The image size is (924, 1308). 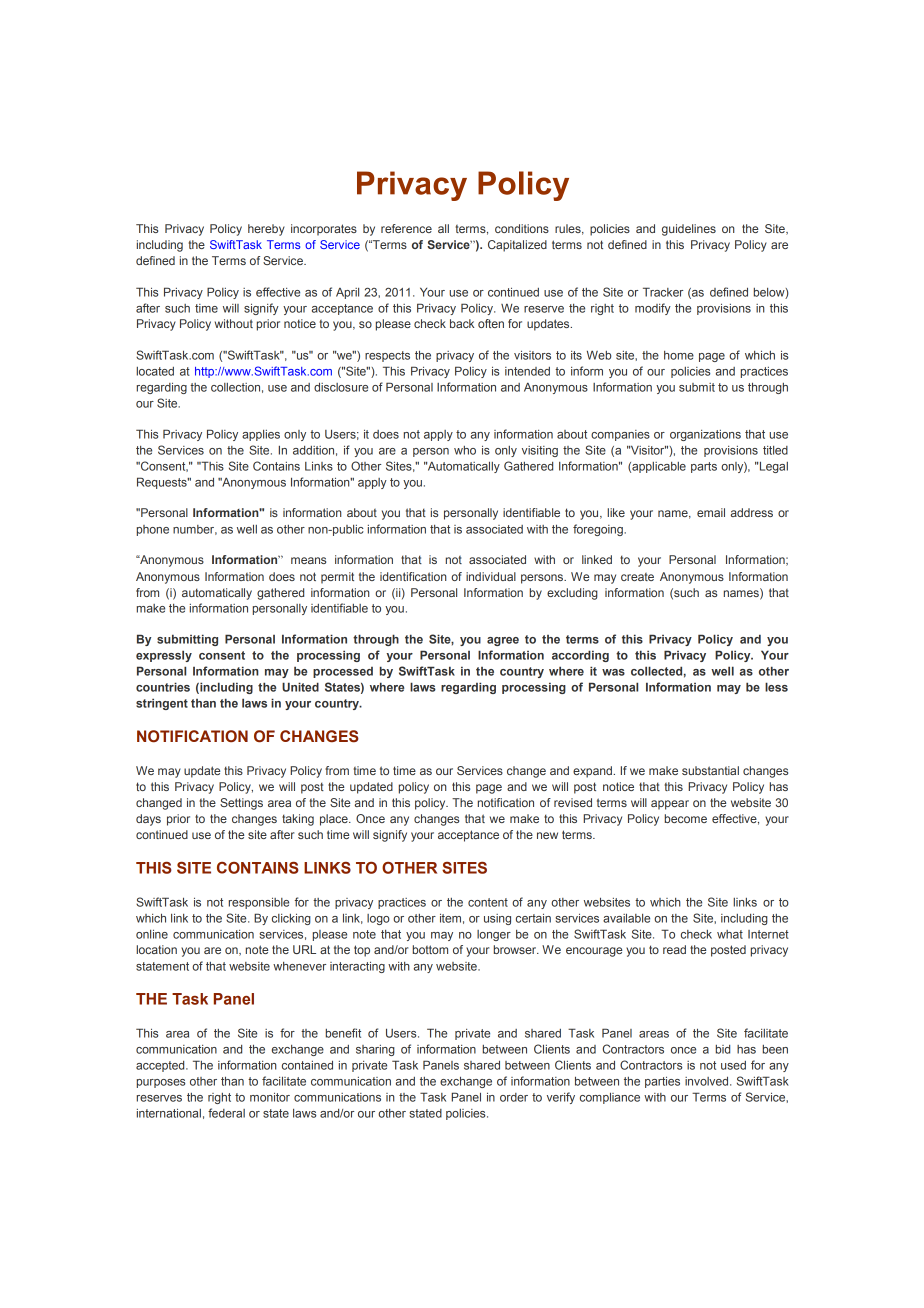 I want to click on email, so click(x=711, y=512).
